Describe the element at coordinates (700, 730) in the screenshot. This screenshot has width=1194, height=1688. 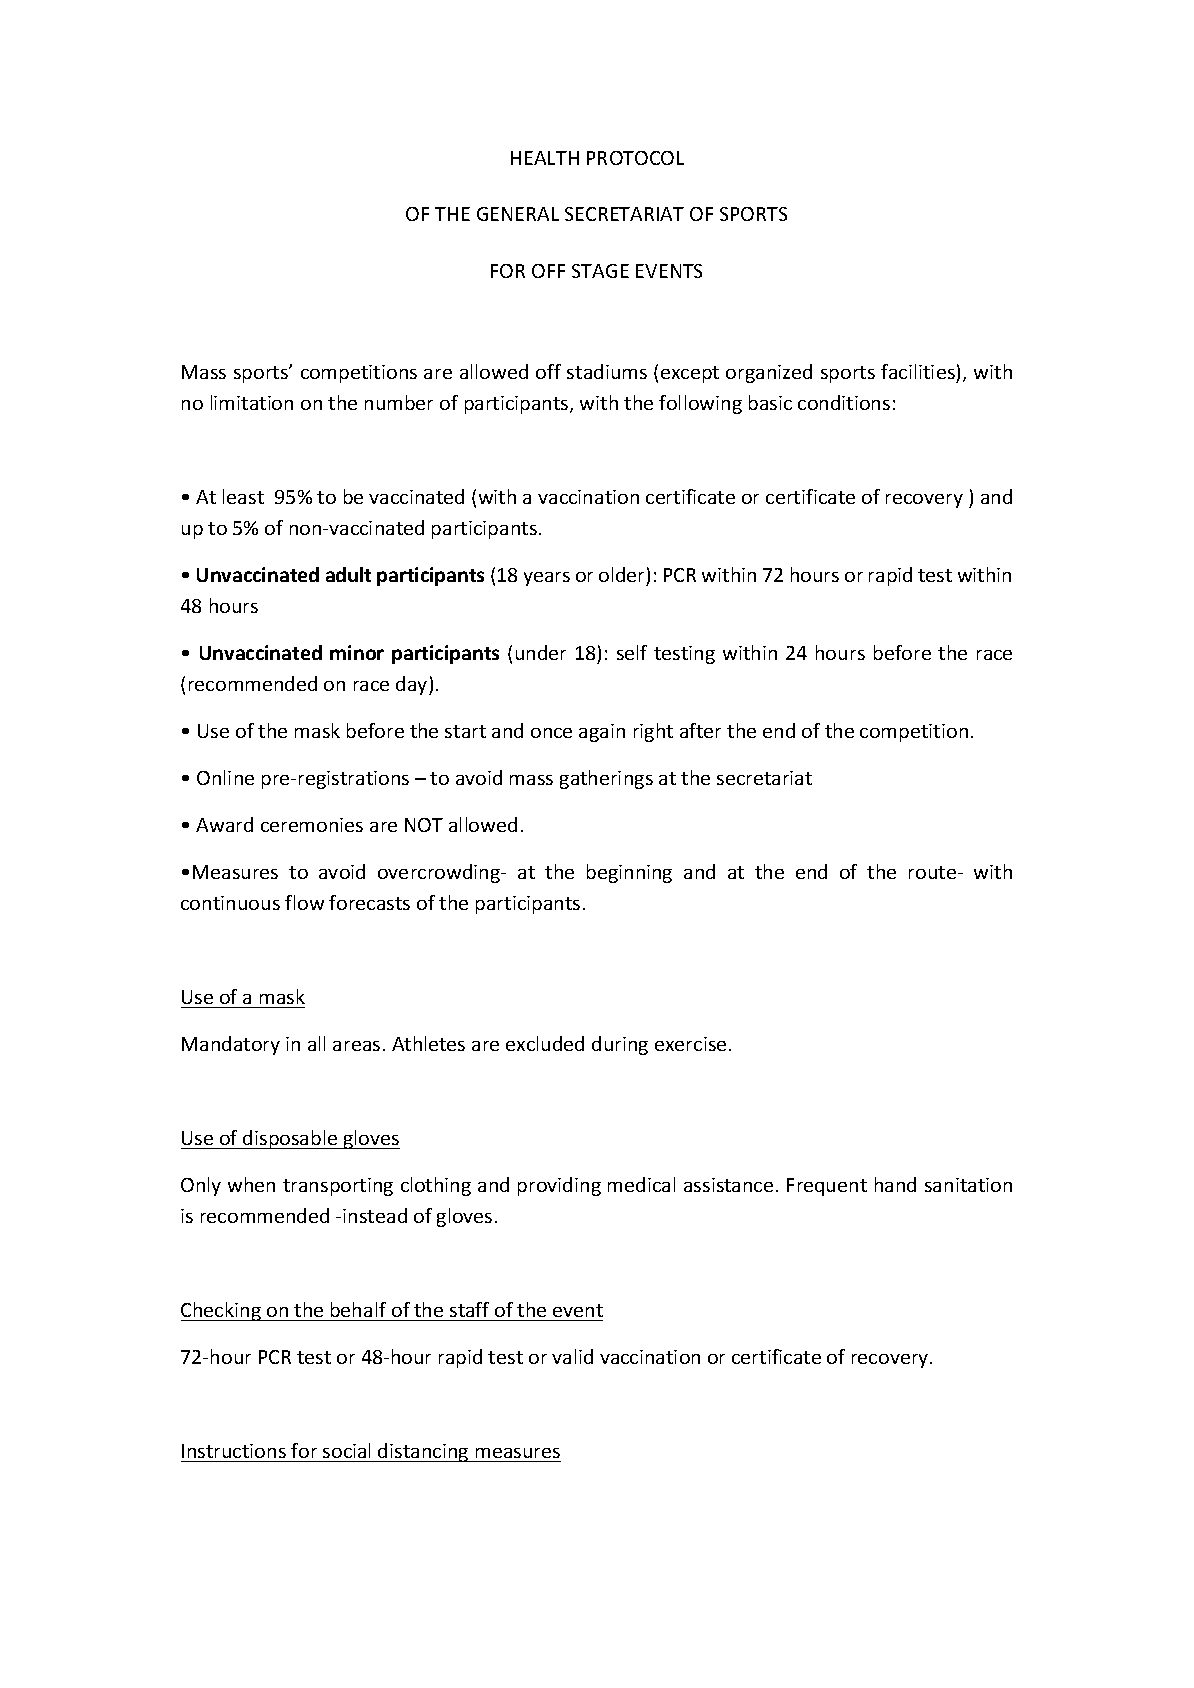
I see `after` at that location.
